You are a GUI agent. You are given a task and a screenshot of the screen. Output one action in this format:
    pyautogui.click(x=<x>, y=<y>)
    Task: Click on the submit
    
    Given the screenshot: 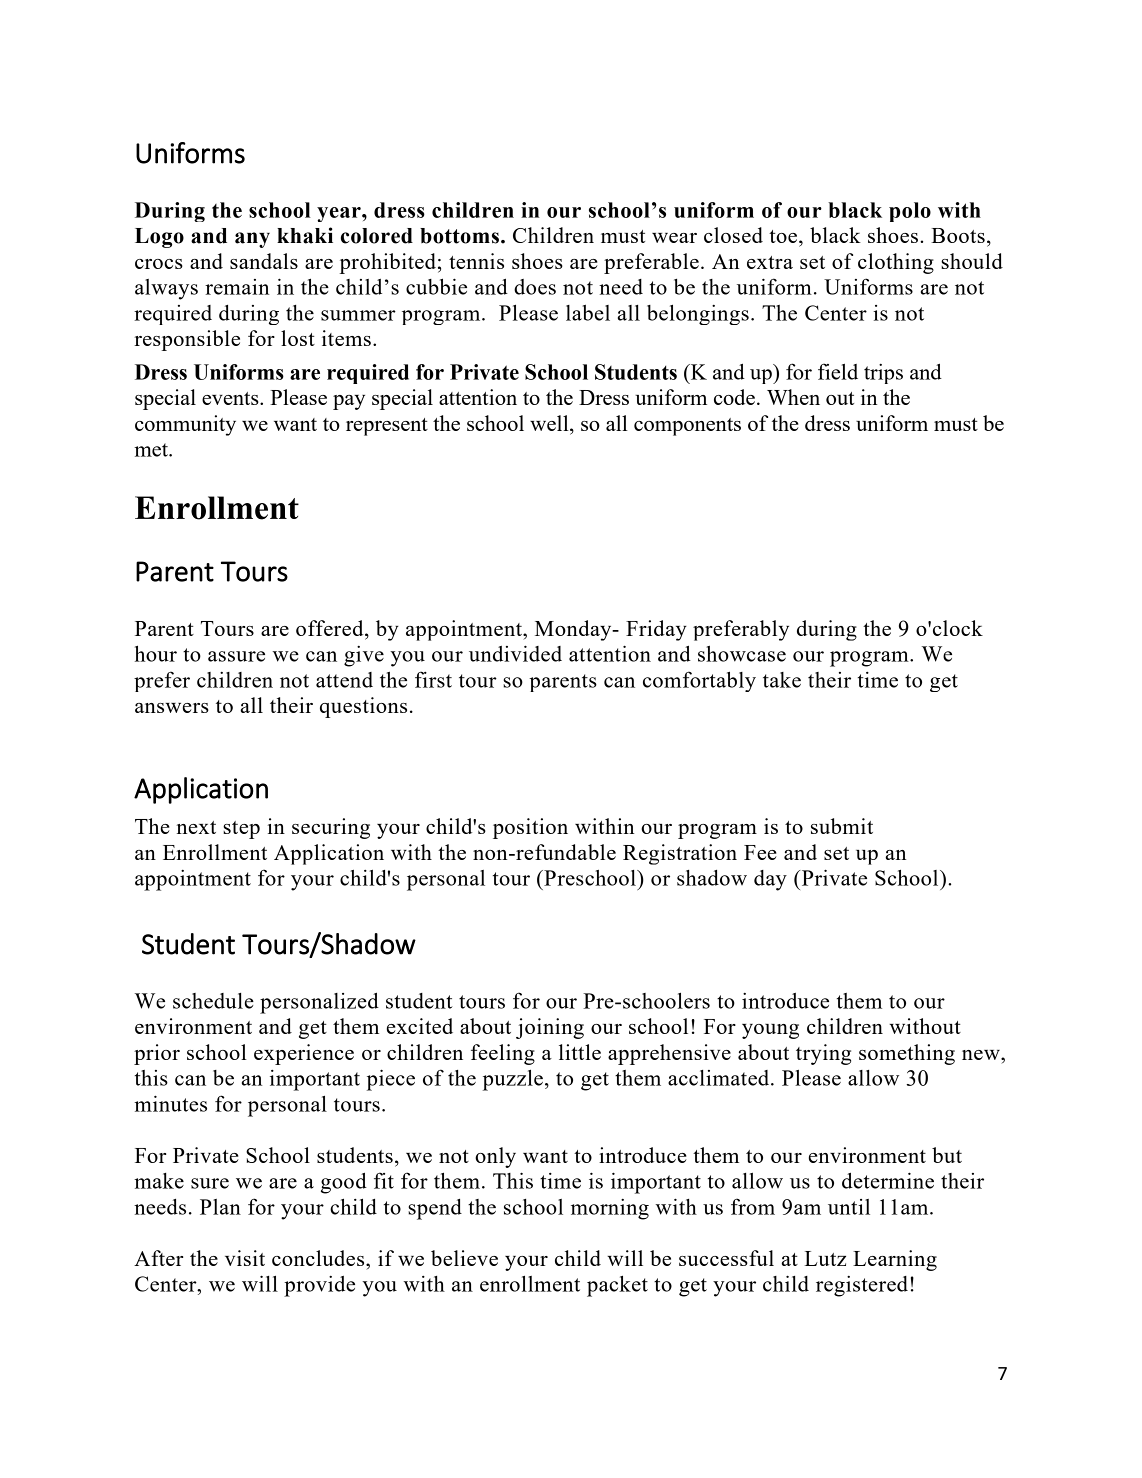 What is the action you would take?
    pyautogui.click(x=842, y=826)
